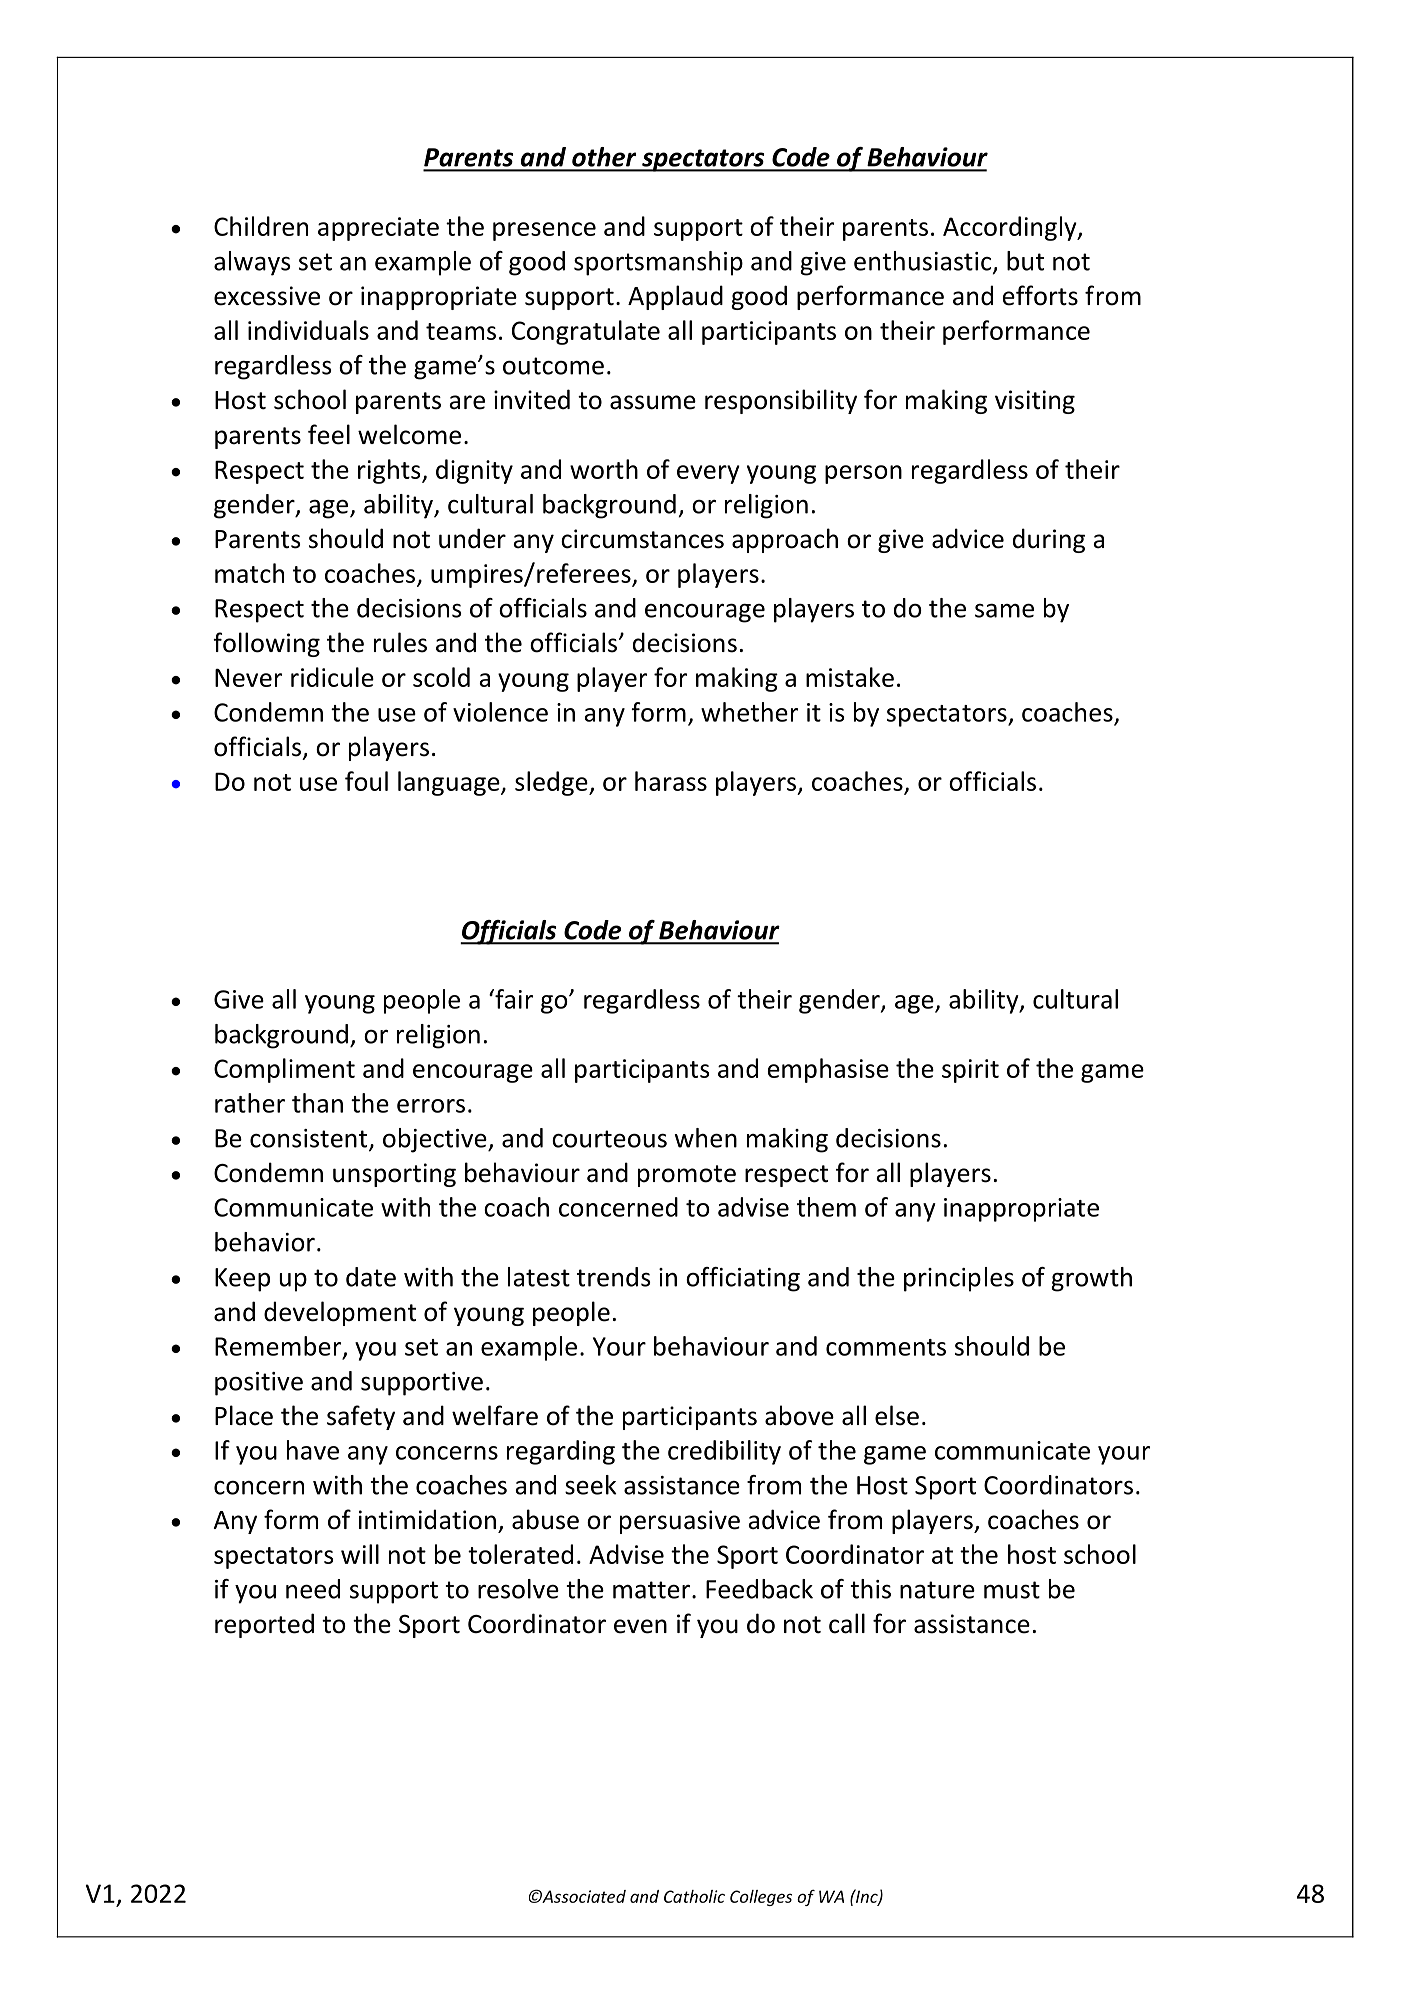 The height and width of the image is (1994, 1410). Describe the element at coordinates (970, 1071) in the image. I see `spirit` at that location.
